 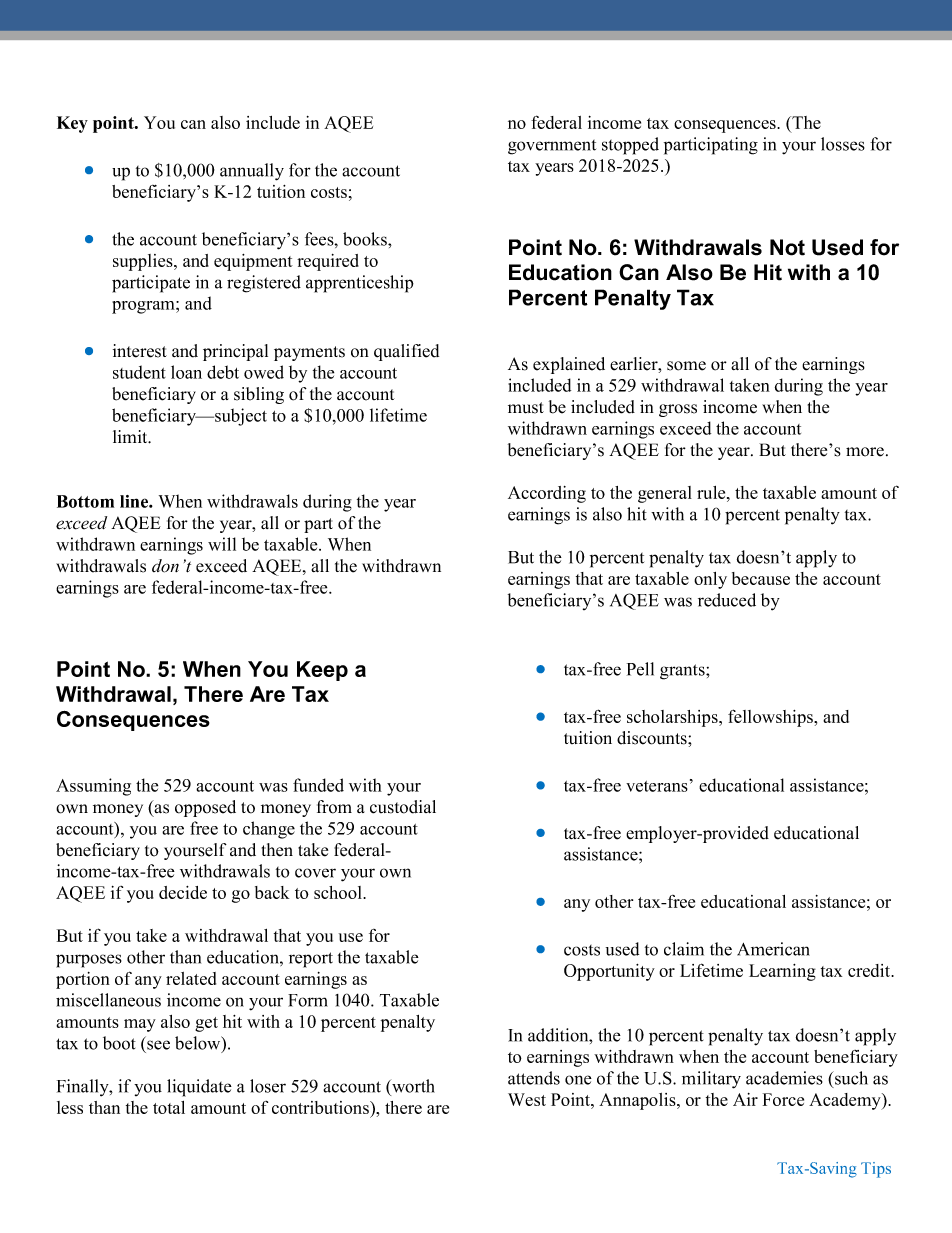 I want to click on losses, so click(x=843, y=144).
